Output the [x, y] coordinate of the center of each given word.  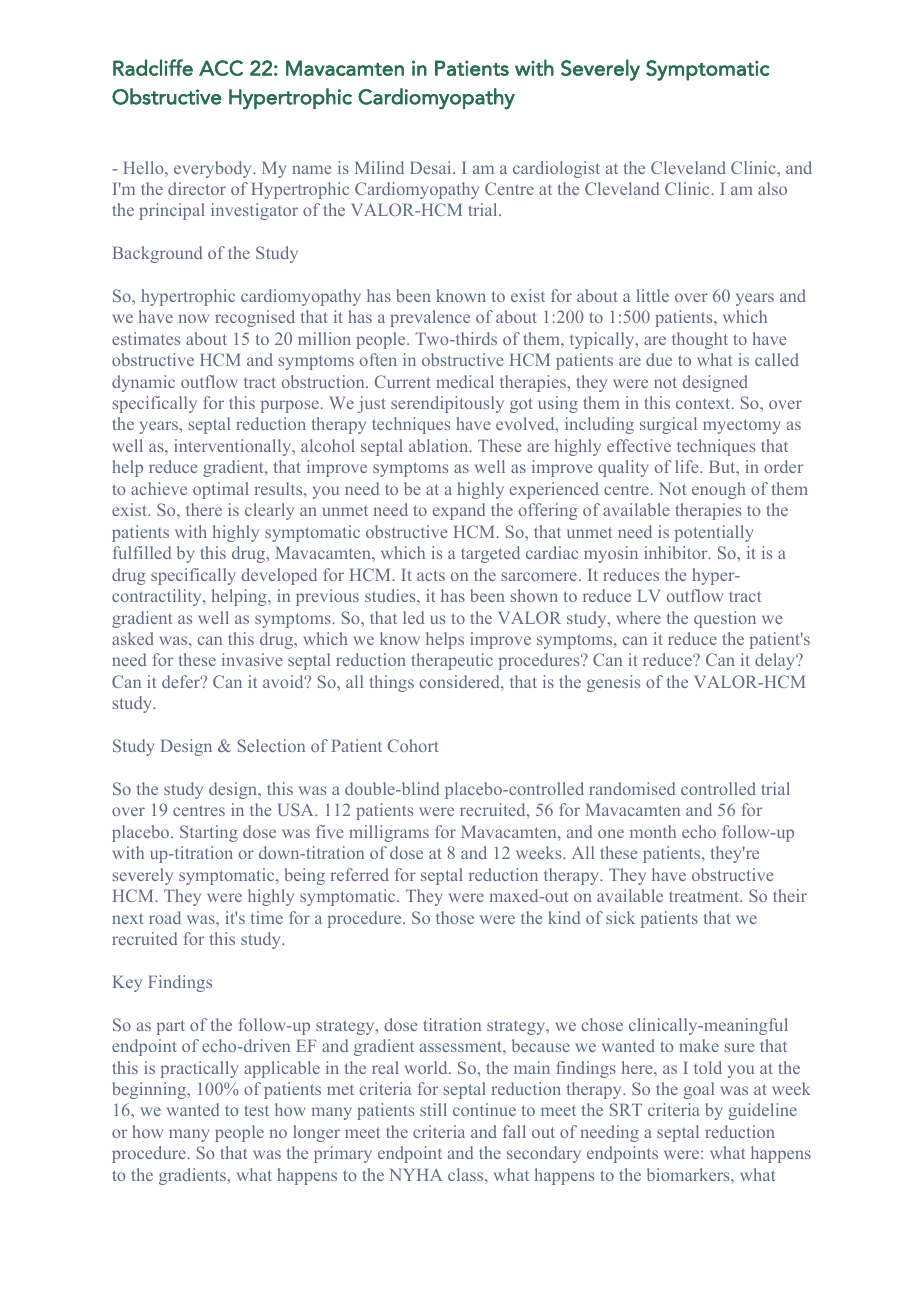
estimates [146, 338]
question [725, 619]
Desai [432, 167]
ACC [221, 68]
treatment [705, 896]
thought [700, 340]
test [256, 1110]
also [772, 188]
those [455, 917]
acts [431, 575]
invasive [252, 659]
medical [465, 381]
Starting [209, 833]
